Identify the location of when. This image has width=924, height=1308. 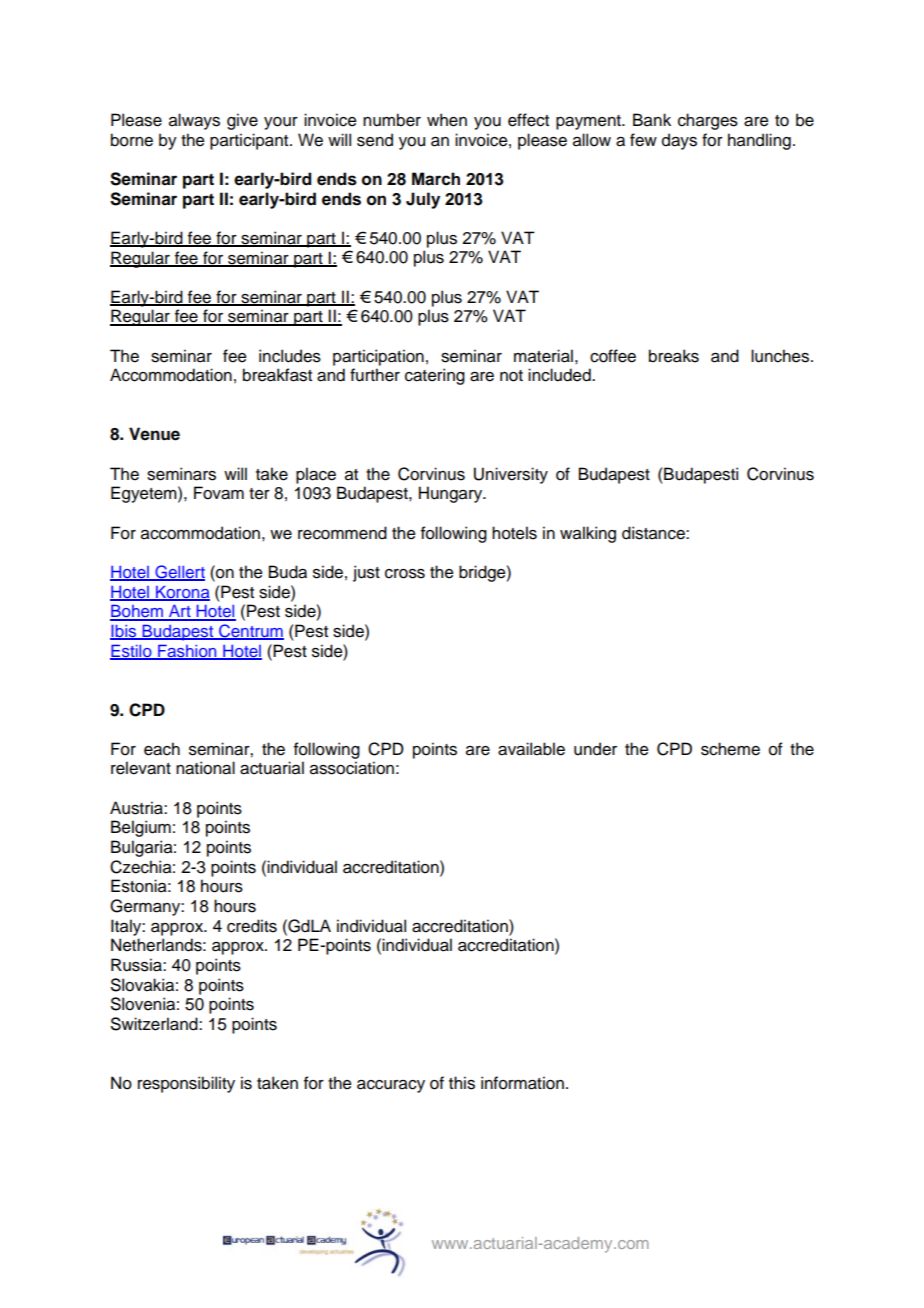
(447, 120).
